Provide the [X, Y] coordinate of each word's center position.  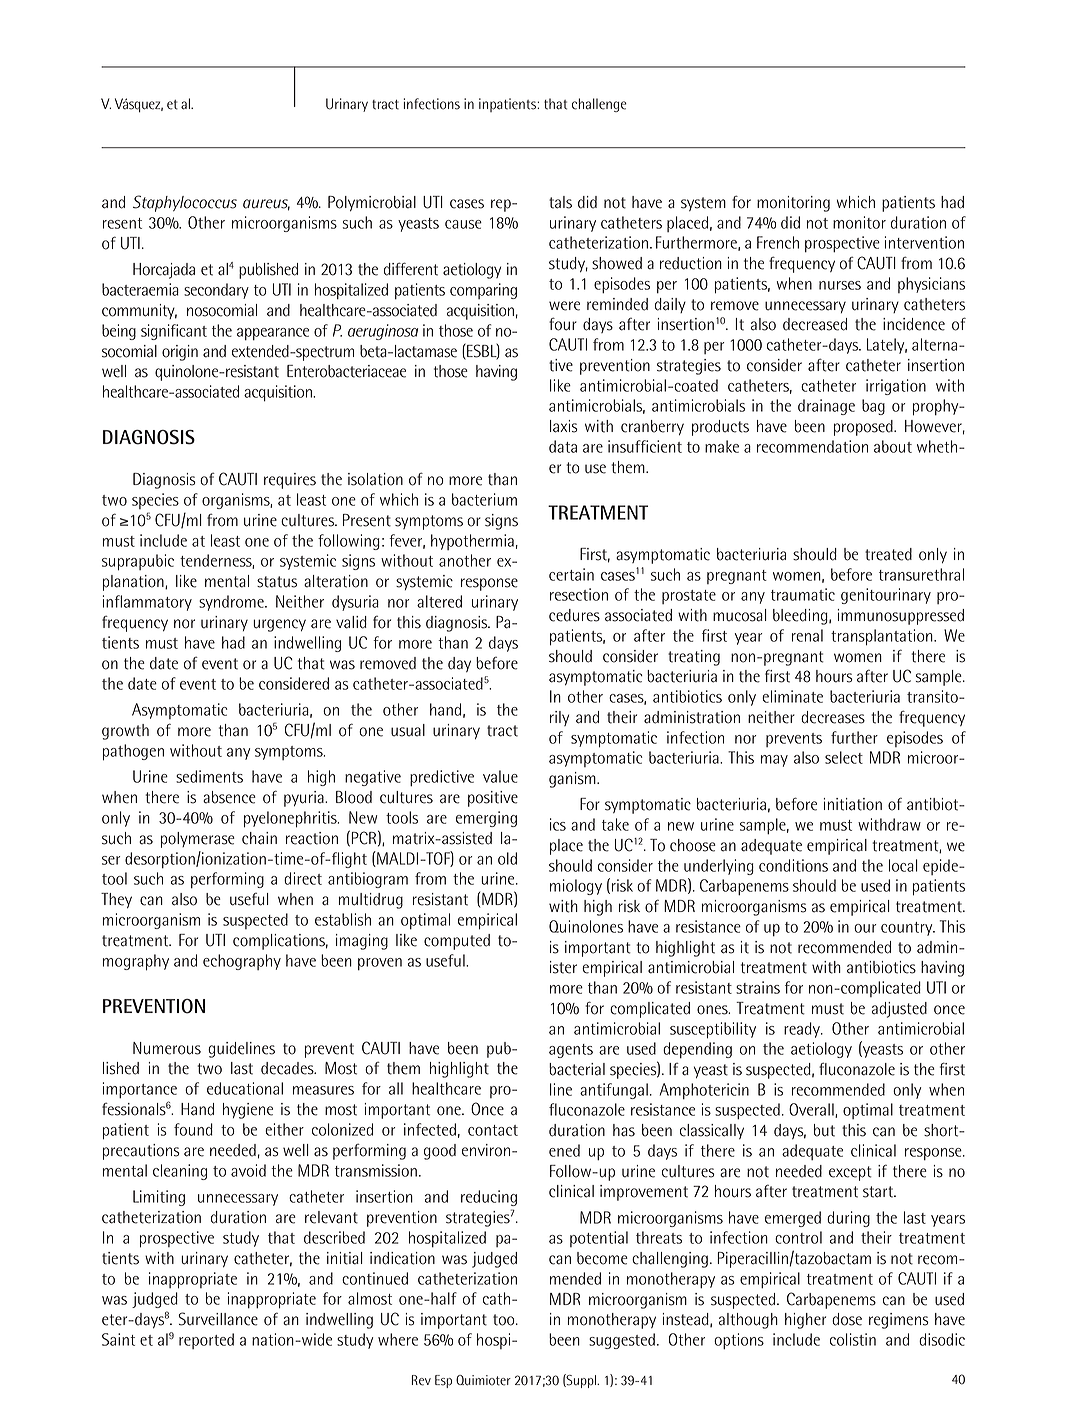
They [116, 900]
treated [888, 554]
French [778, 242]
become [602, 1258]
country [908, 929]
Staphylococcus [185, 203]
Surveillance [218, 1319]
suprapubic [138, 562]
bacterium [484, 499]
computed [457, 942]
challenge [599, 105]
